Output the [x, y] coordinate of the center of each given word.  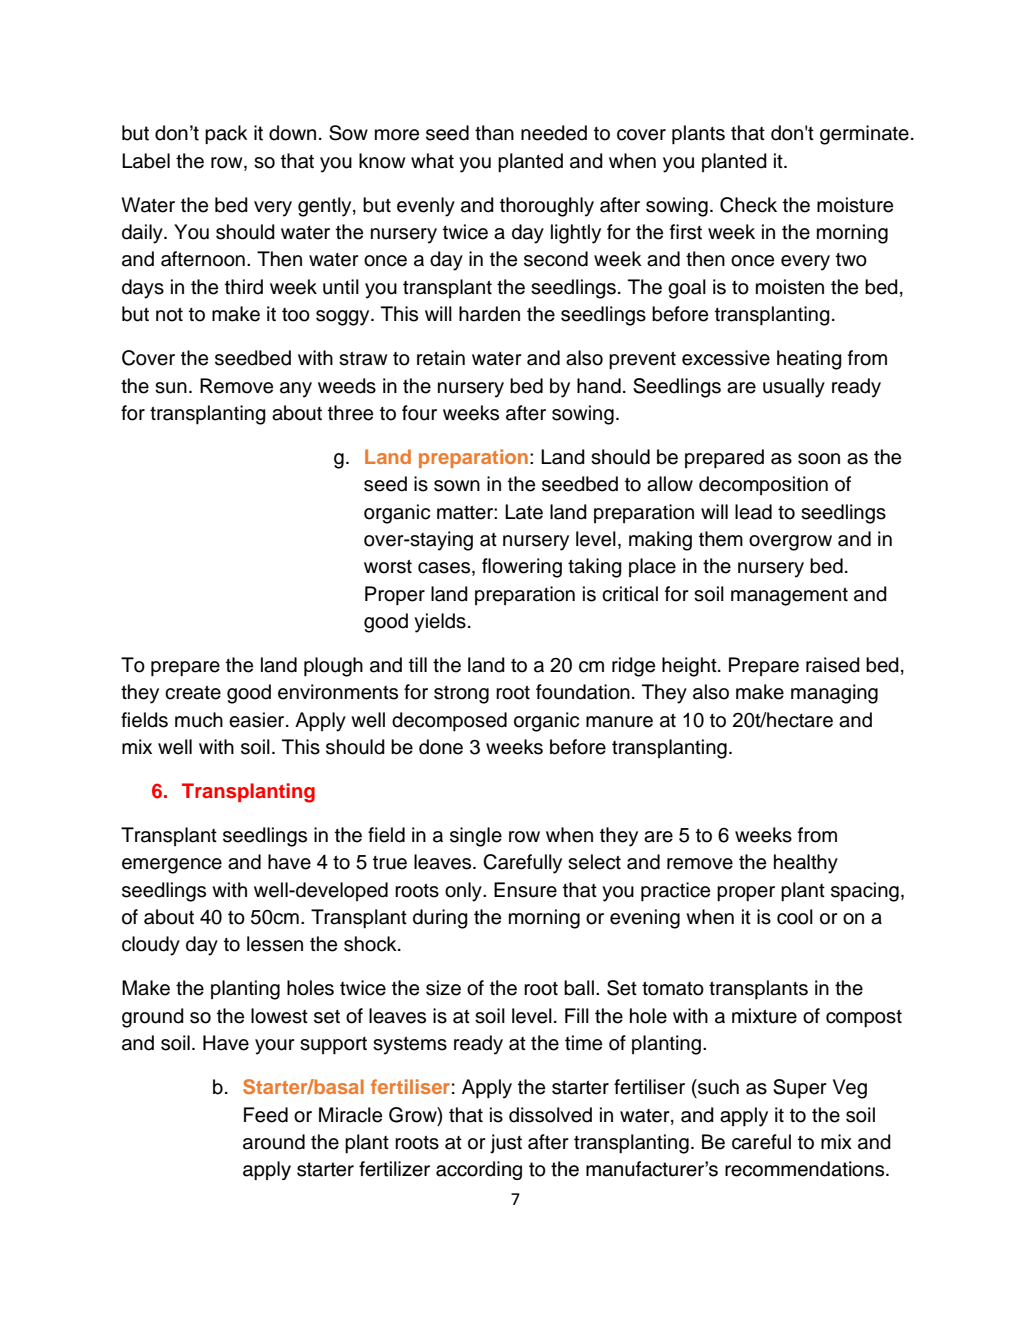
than [494, 133]
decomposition [763, 485]
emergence [172, 866]
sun [171, 388]
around [274, 1142]
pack [226, 134]
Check [748, 205]
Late [524, 512]
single [476, 837]
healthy [806, 864]
